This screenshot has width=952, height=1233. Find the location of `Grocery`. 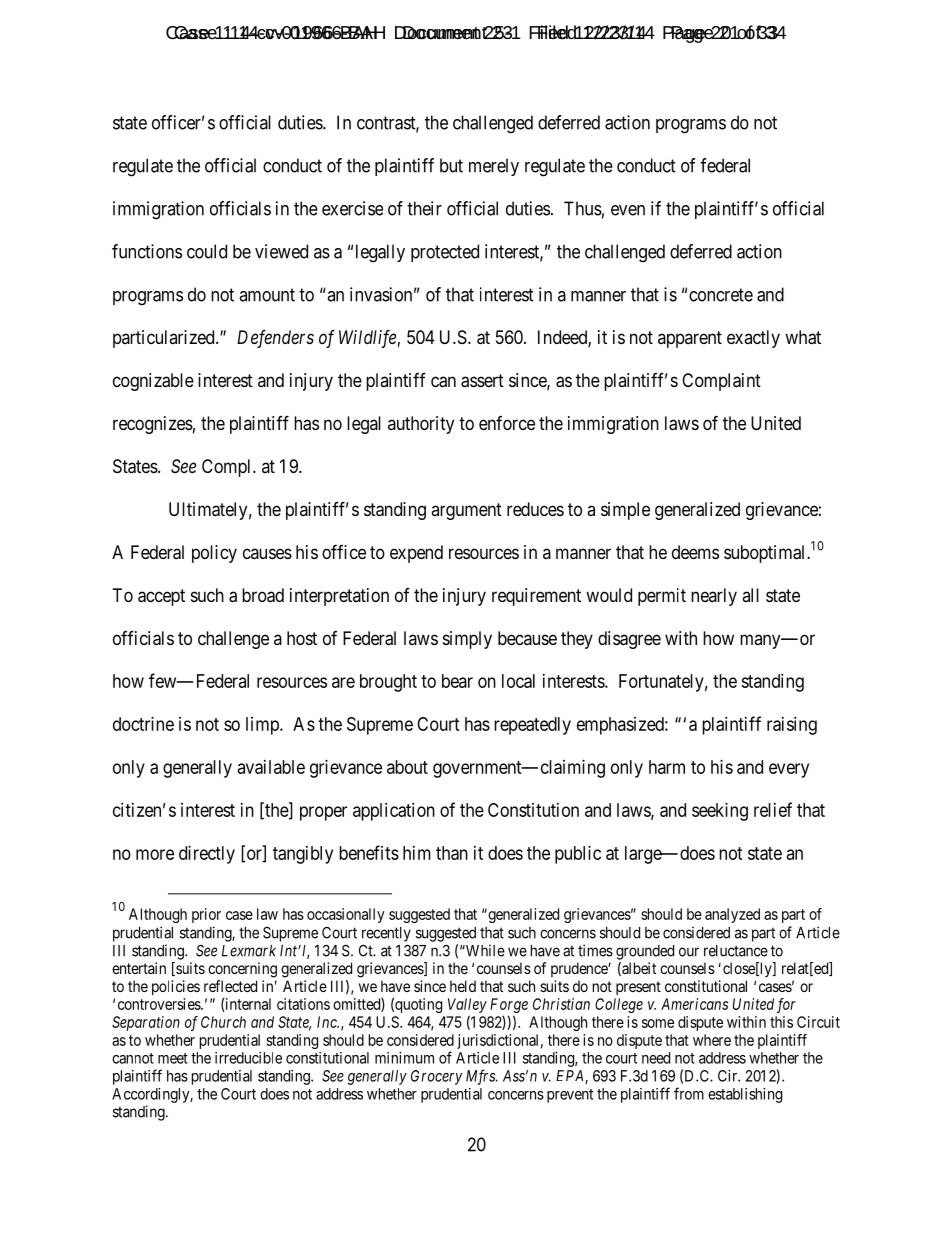

Grocery is located at coordinates (437, 1077).
